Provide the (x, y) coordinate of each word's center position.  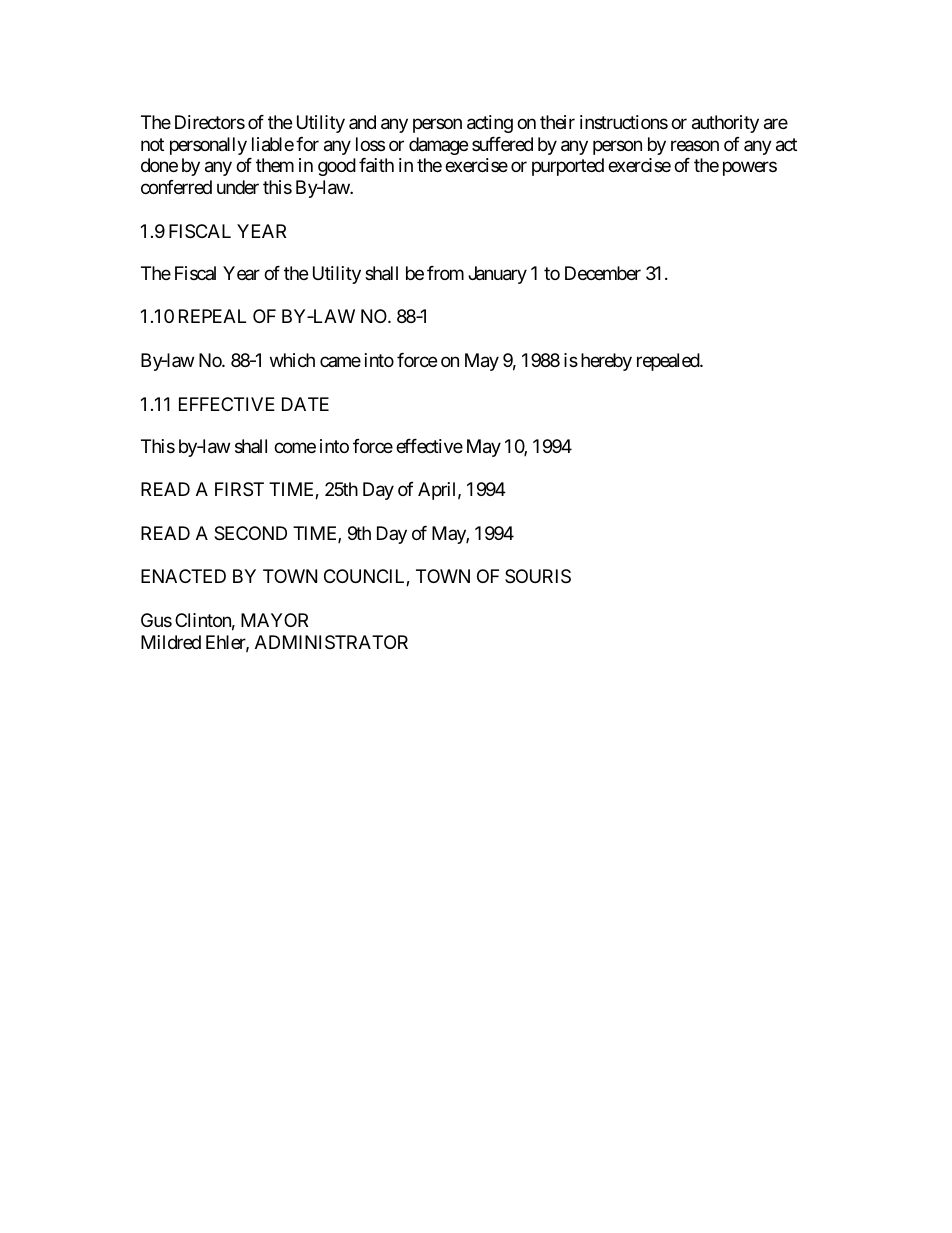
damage (438, 146)
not (152, 144)
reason (695, 146)
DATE (305, 404)
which (292, 360)
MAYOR (274, 620)
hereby (606, 362)
